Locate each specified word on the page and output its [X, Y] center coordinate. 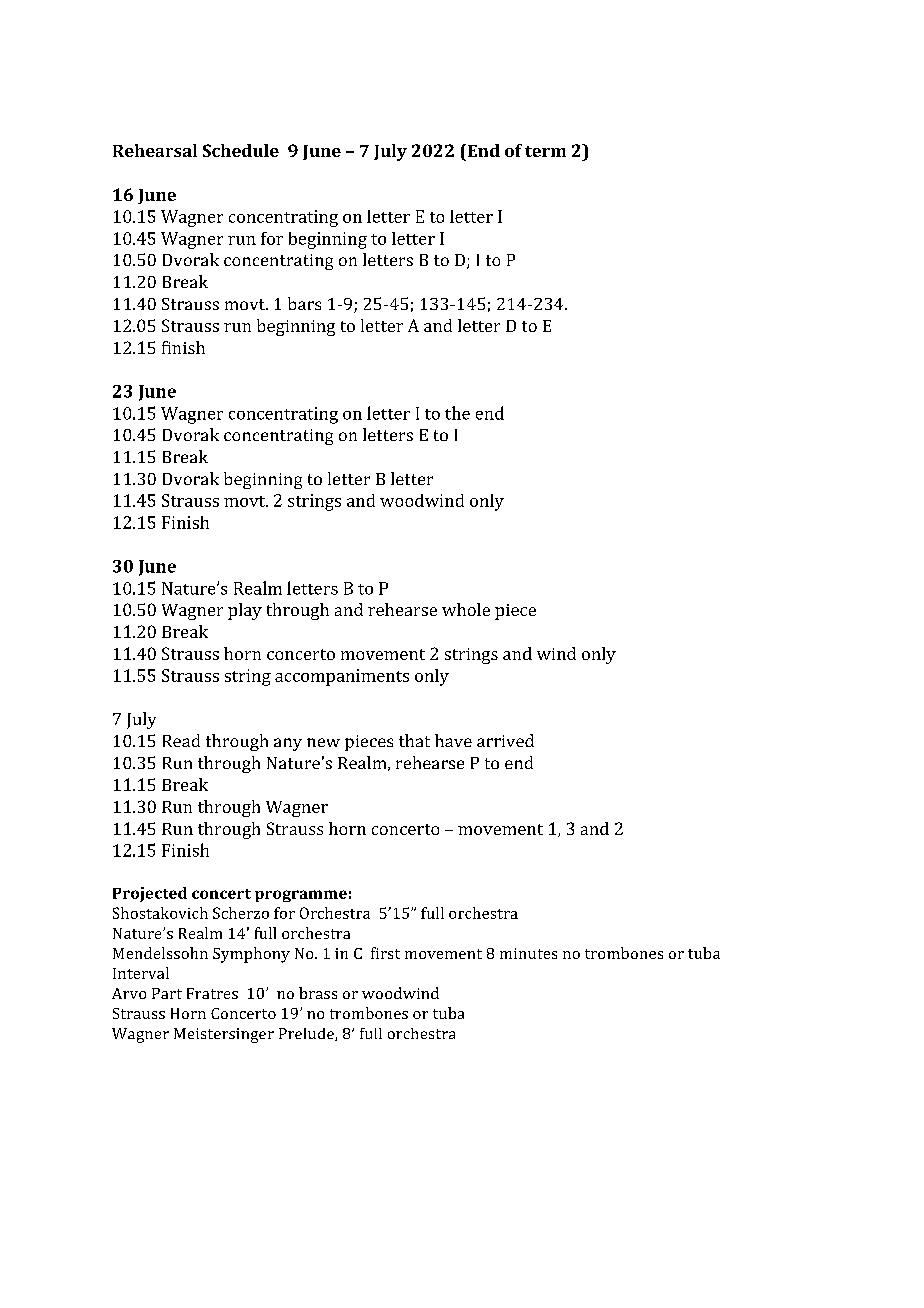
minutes [528, 953]
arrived [505, 740]
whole [466, 609]
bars [304, 303]
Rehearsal [155, 150]
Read [181, 740]
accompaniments [342, 677]
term [545, 151]
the [457, 413]
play [245, 611]
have [453, 740]
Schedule [241, 150]
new [323, 742]
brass [318, 993]
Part [167, 993]
